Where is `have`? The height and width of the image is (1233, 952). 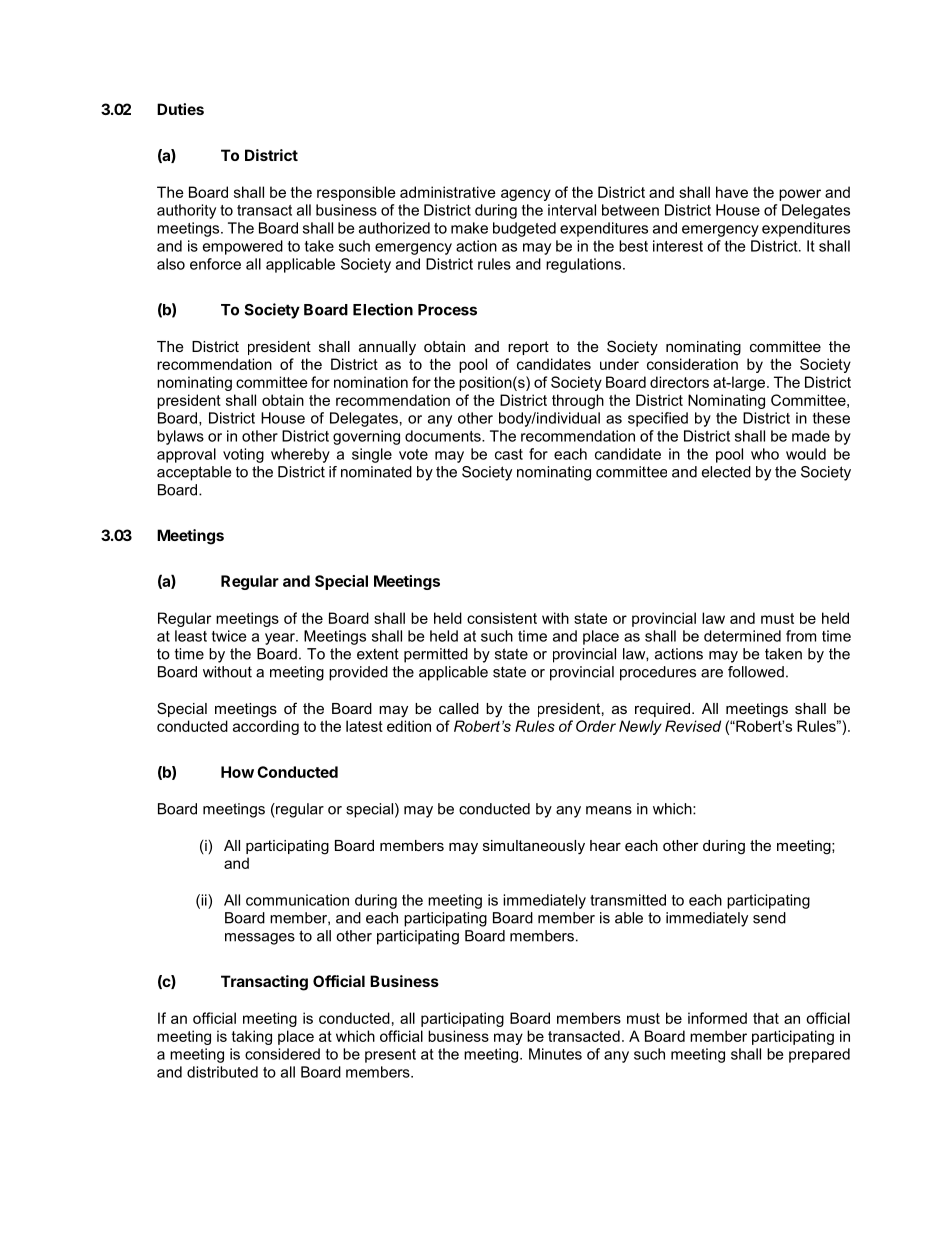
have is located at coordinates (732, 192).
